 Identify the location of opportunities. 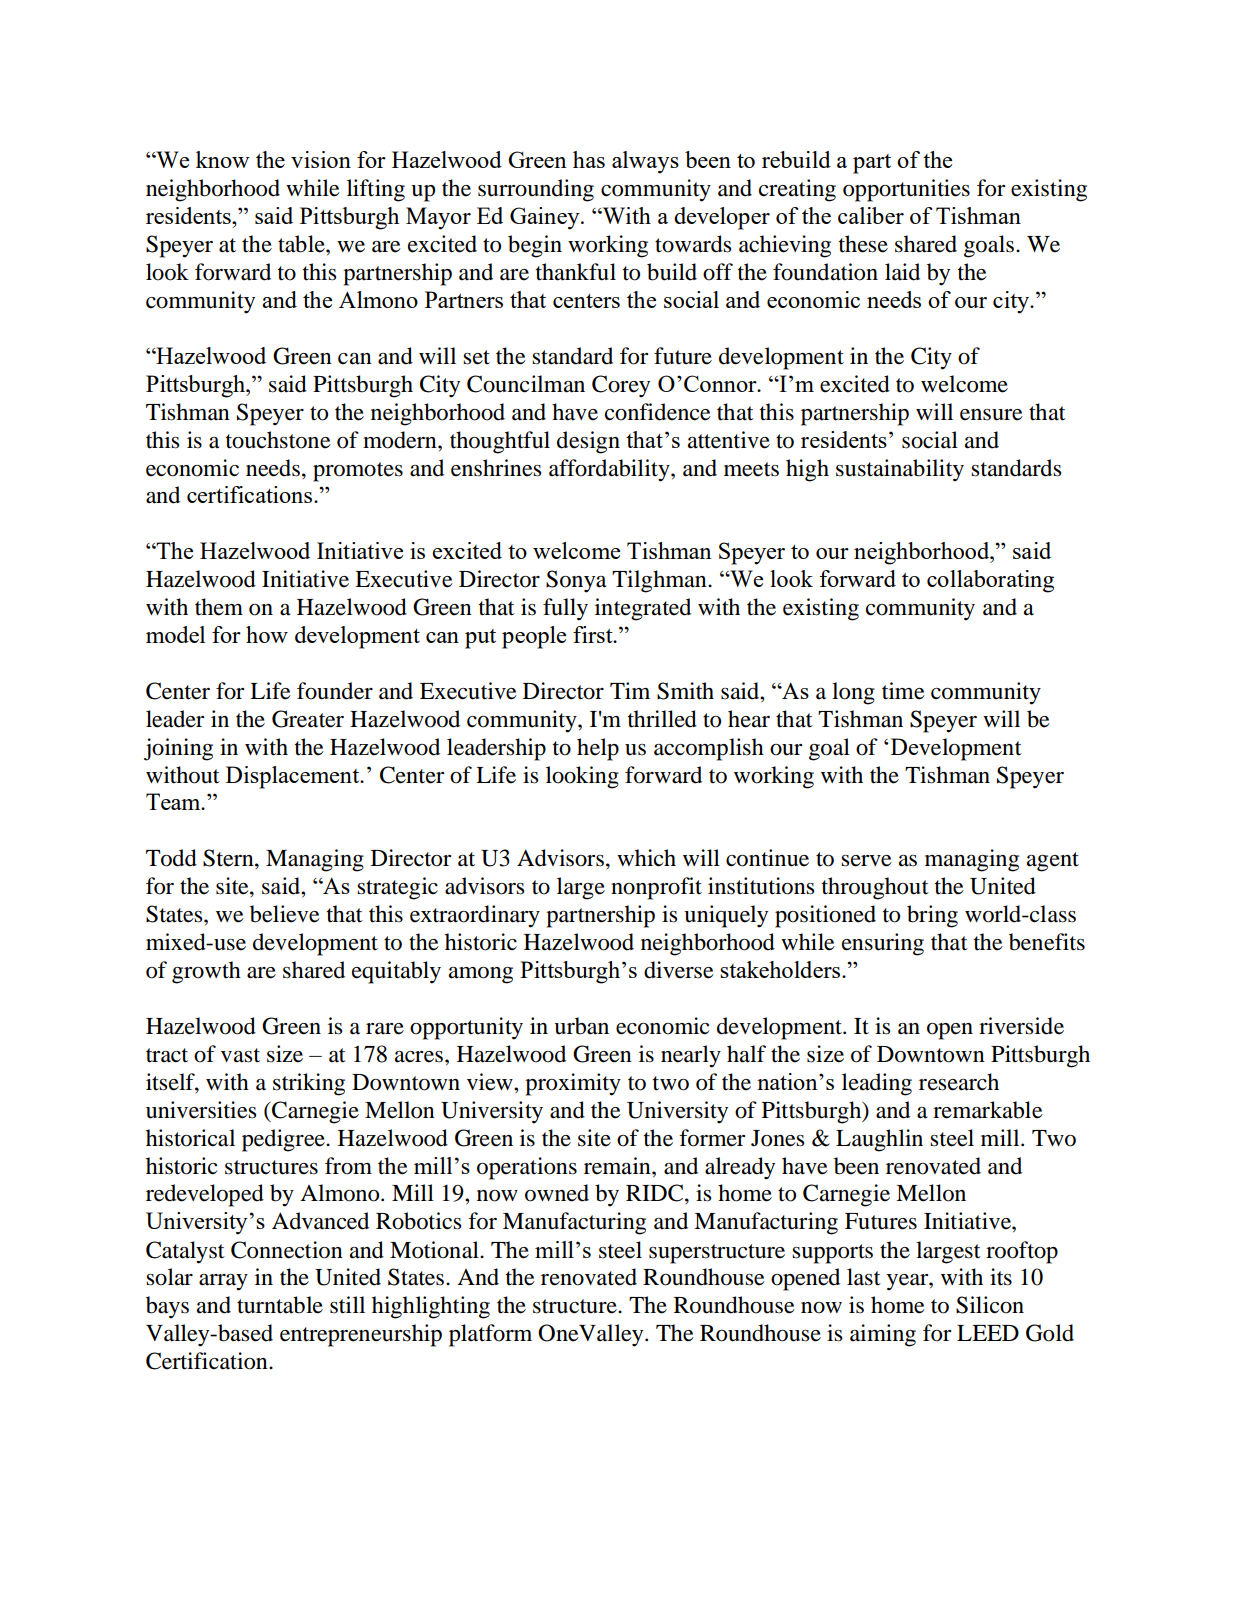
(906, 190).
